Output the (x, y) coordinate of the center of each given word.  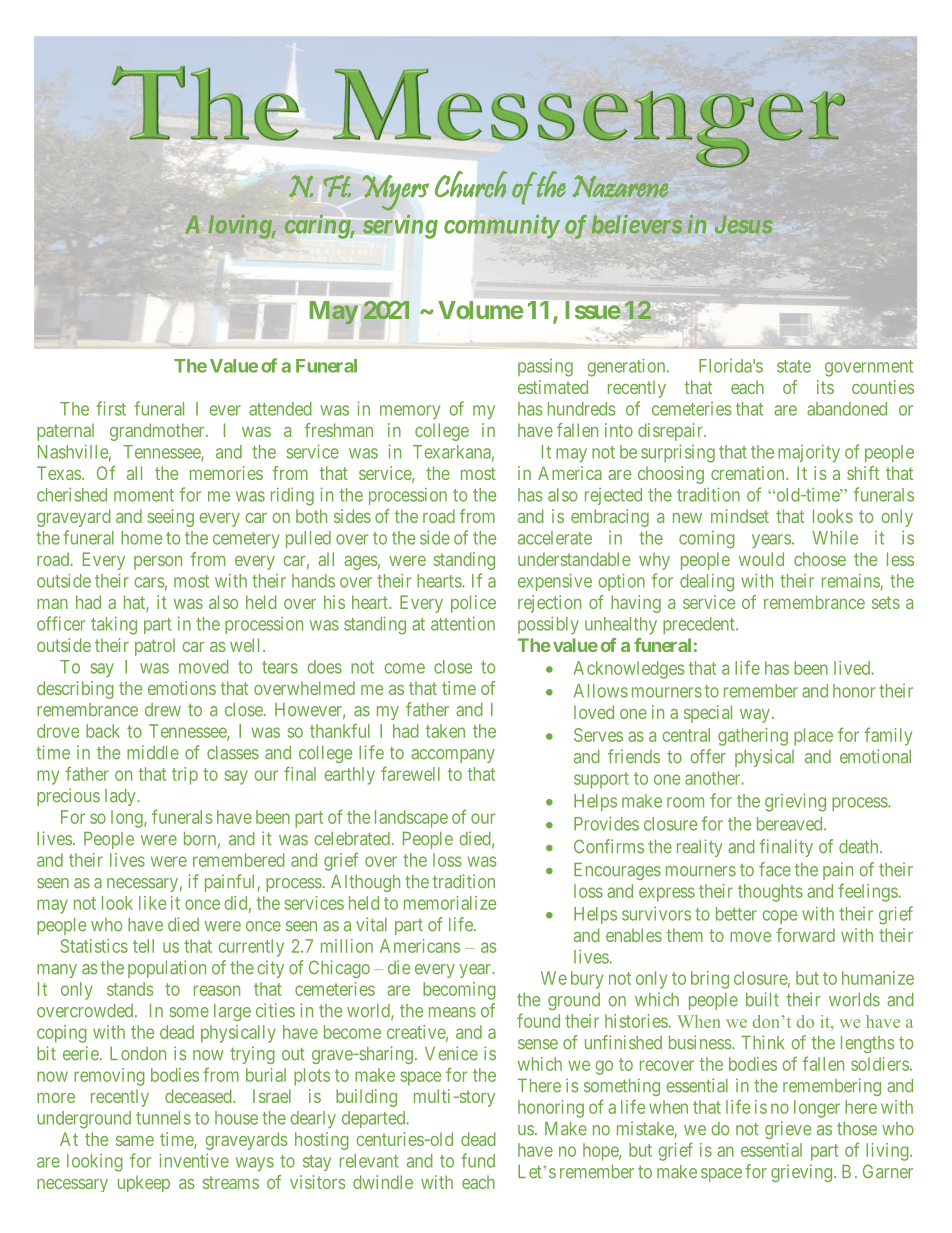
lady (120, 797)
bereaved (791, 824)
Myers (395, 193)
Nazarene (620, 186)
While (835, 538)
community (501, 226)
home (141, 538)
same (135, 1141)
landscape (411, 819)
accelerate (555, 538)
